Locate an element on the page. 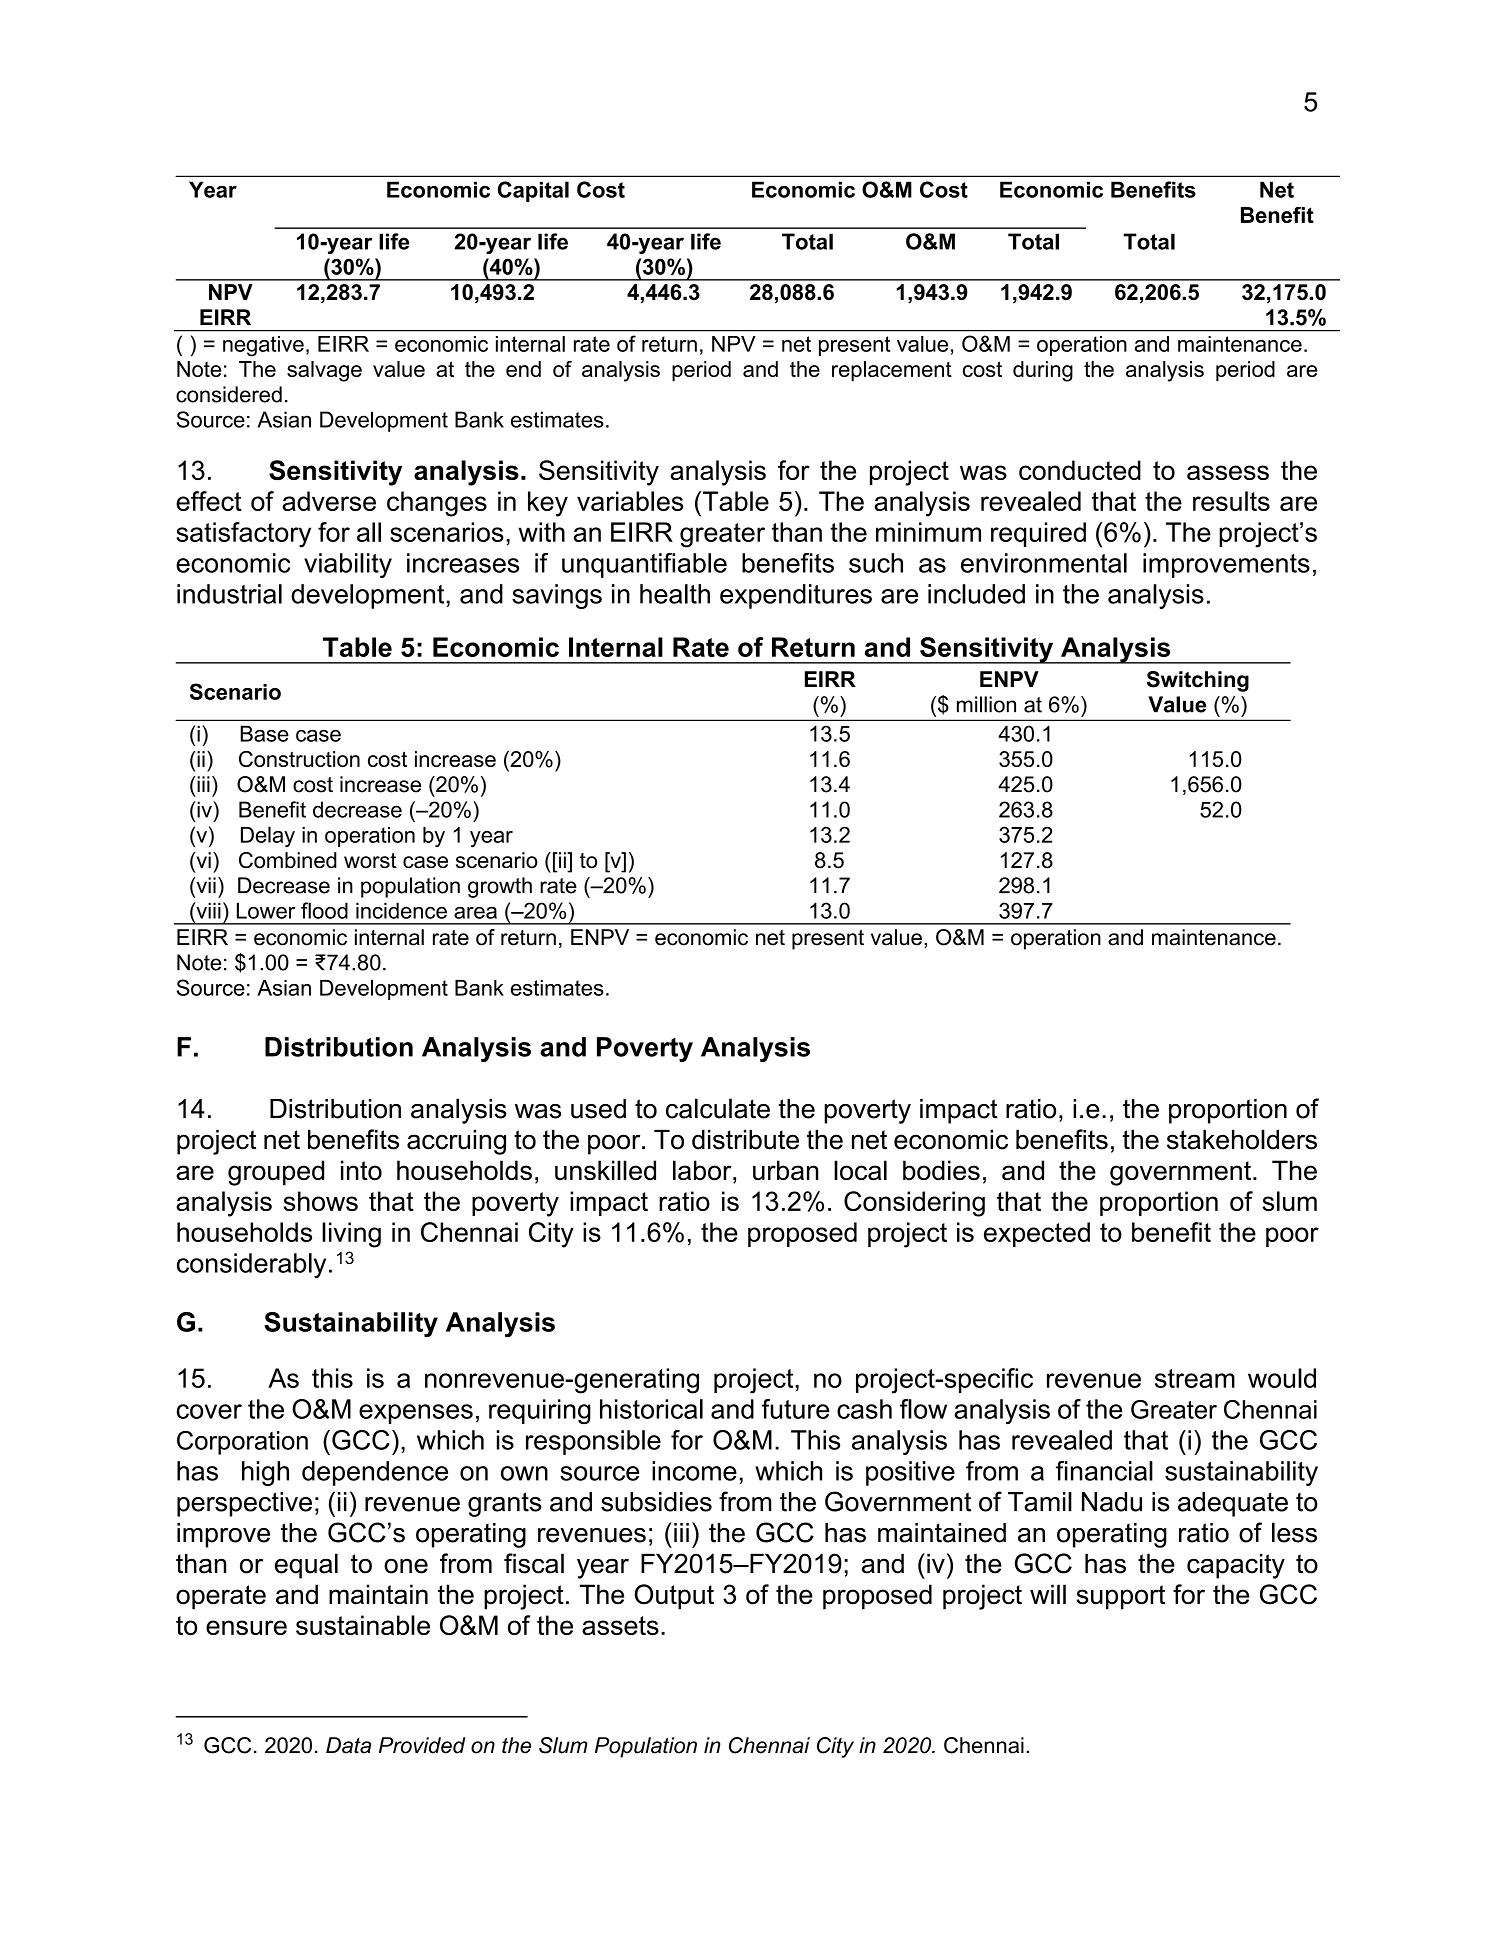 The height and width of the page is (1934, 1494). Switching is located at coordinates (1198, 681).
